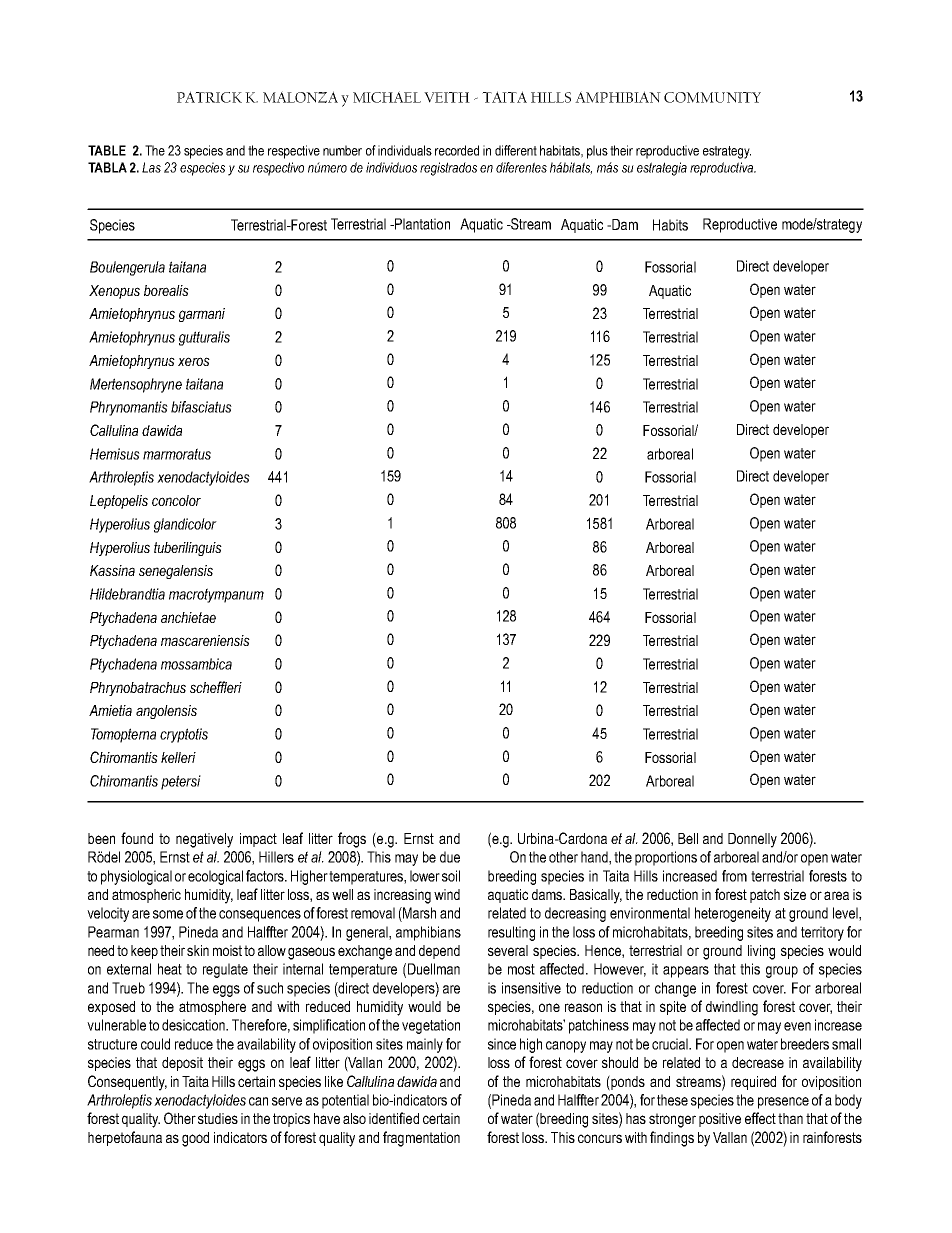 The height and width of the document is (1233, 952). Describe the element at coordinates (209, 97) in the document. I see `Patrick` at that location.
